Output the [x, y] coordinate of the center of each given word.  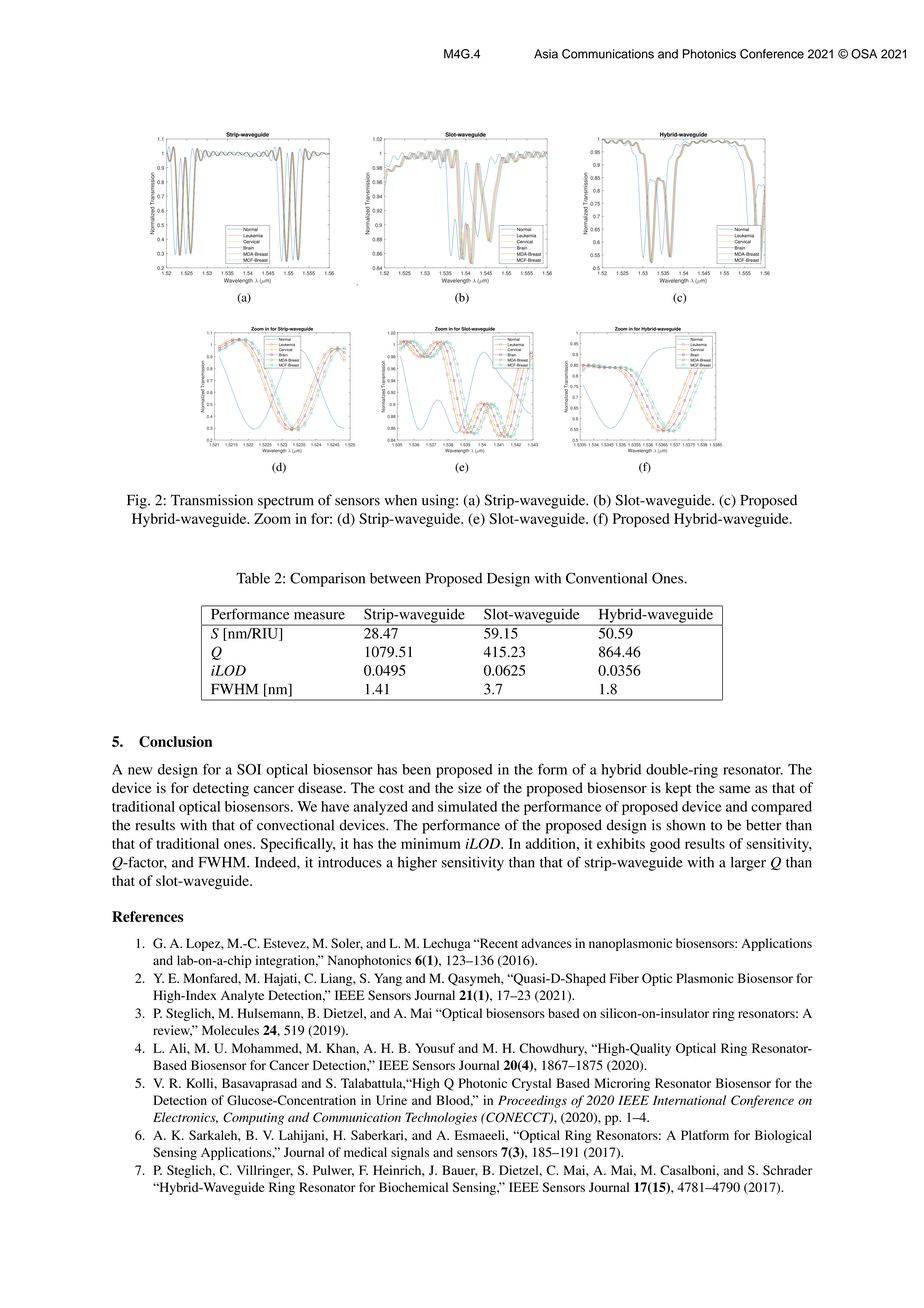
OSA [864, 54]
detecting [221, 789]
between [395, 578]
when [400, 500]
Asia [546, 54]
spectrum [286, 503]
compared [781, 808]
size [470, 787]
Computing [253, 1118]
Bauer [460, 1171]
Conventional [606, 578]
